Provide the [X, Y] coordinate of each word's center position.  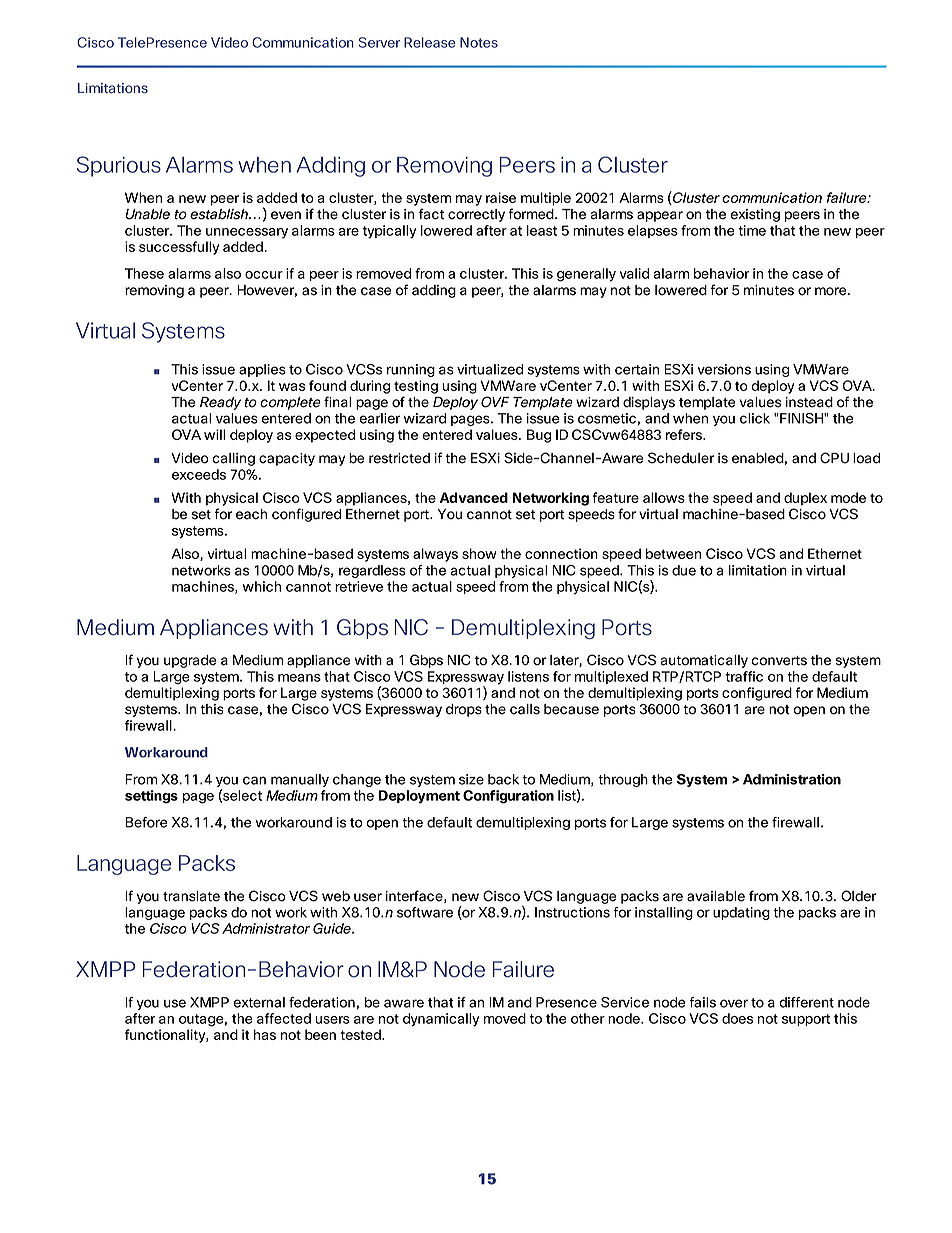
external [259, 1002]
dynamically [441, 1020]
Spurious [119, 166]
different [806, 1002]
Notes [479, 42]
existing [755, 215]
